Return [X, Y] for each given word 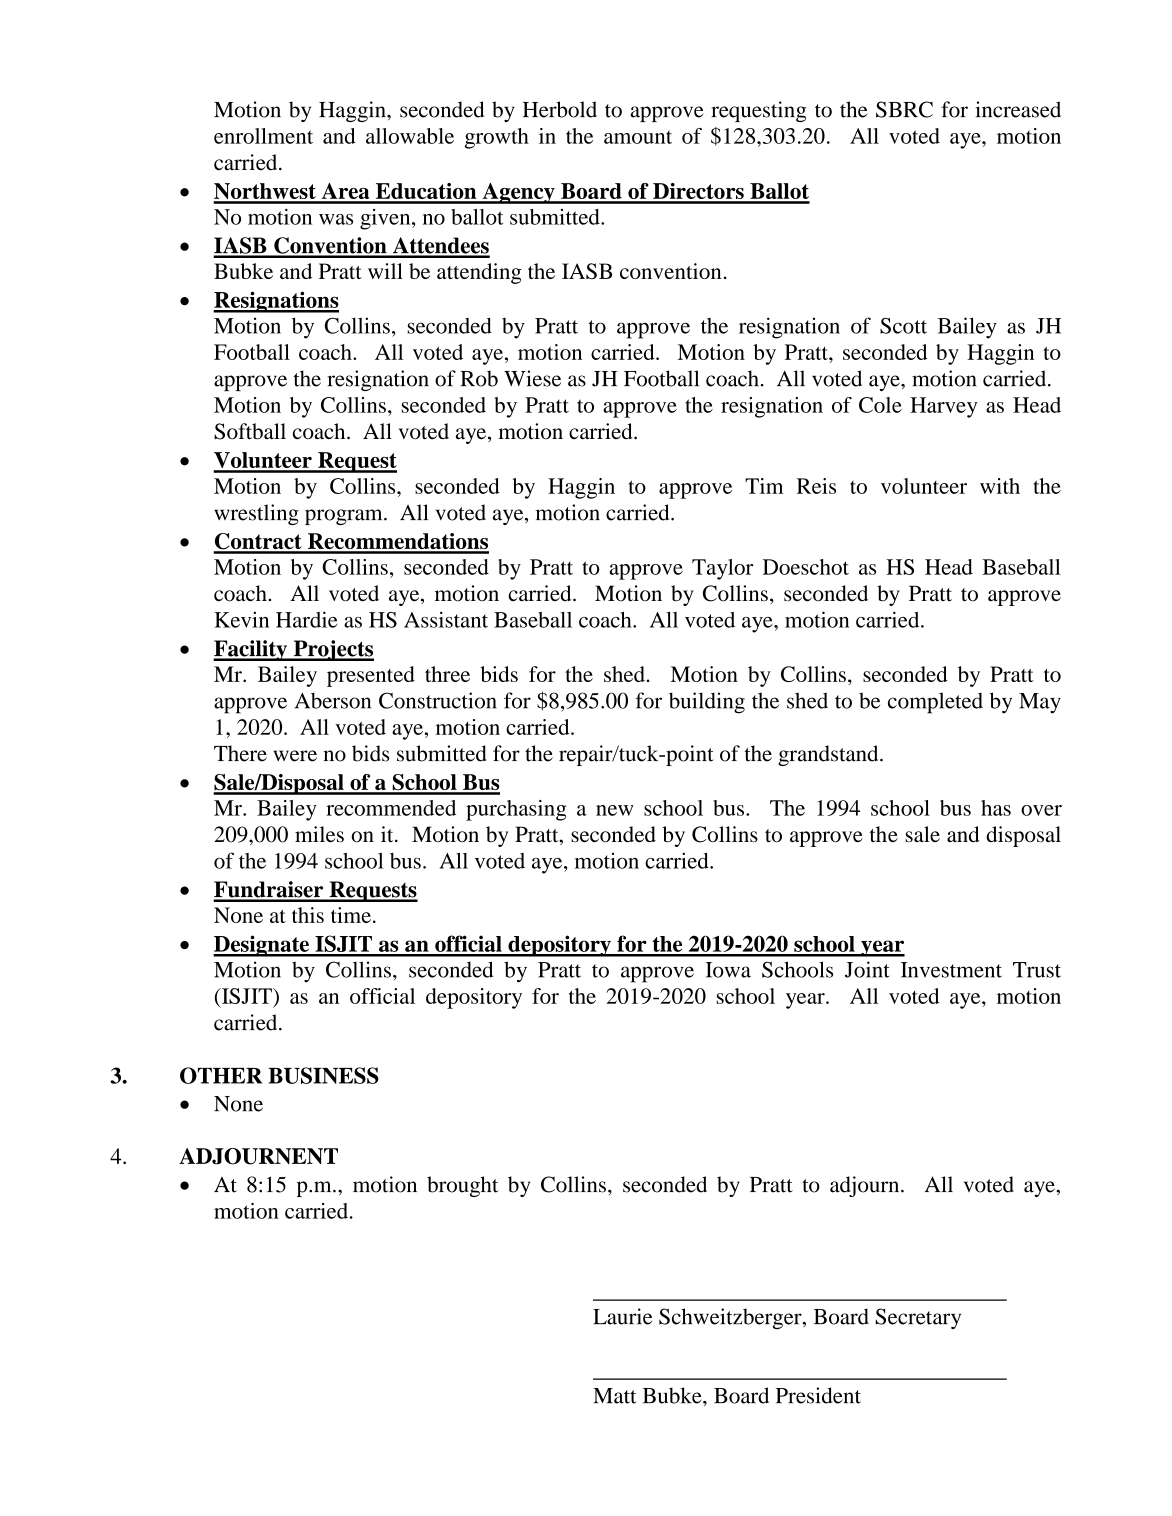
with [1000, 486]
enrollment [263, 136]
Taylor [722, 569]
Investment [951, 970]
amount [638, 137]
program [345, 517]
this [308, 915]
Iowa [728, 970]
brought [462, 1186]
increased [1018, 109]
